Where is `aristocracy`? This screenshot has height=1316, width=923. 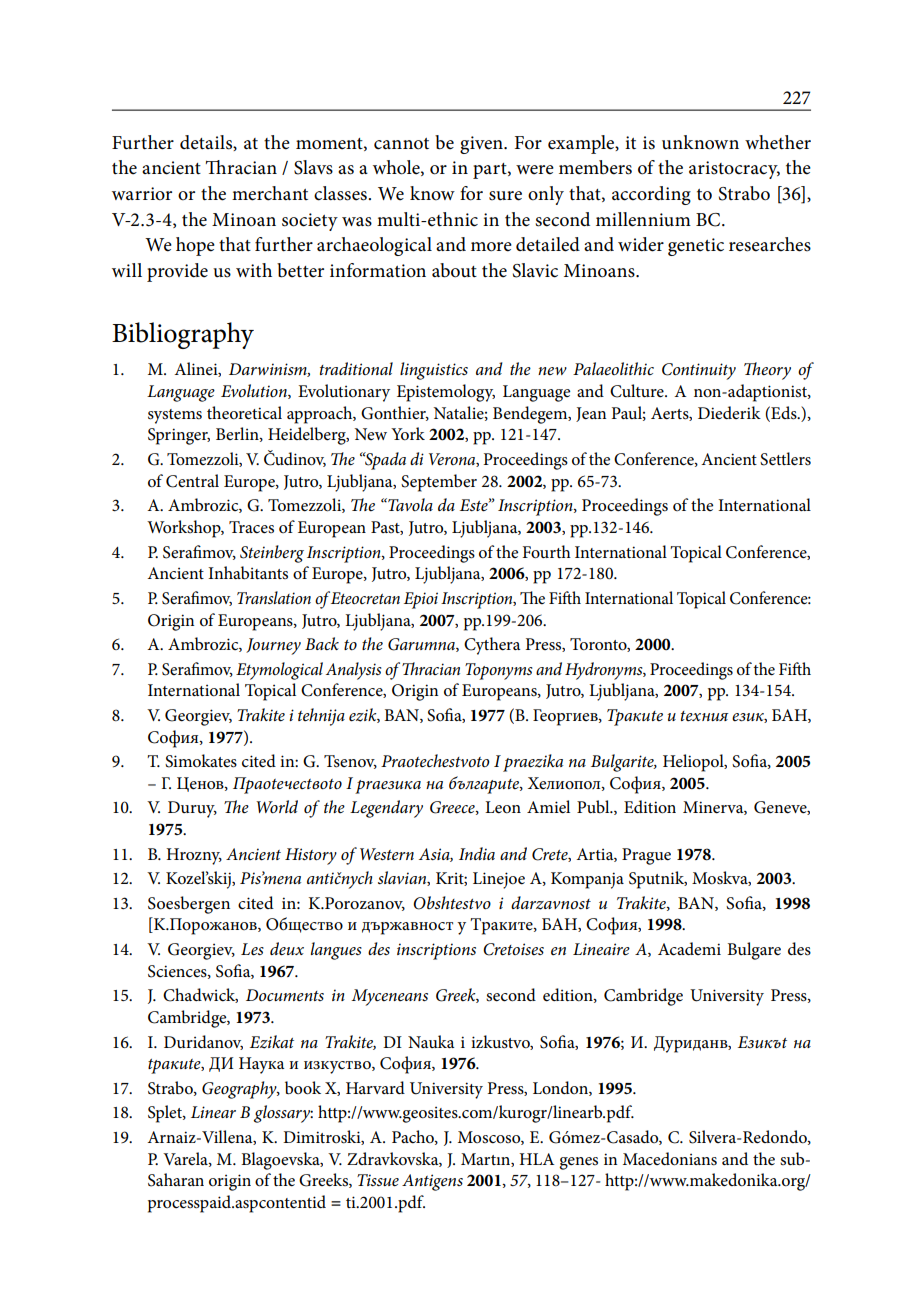 aristocracy is located at coordinates (734, 170).
